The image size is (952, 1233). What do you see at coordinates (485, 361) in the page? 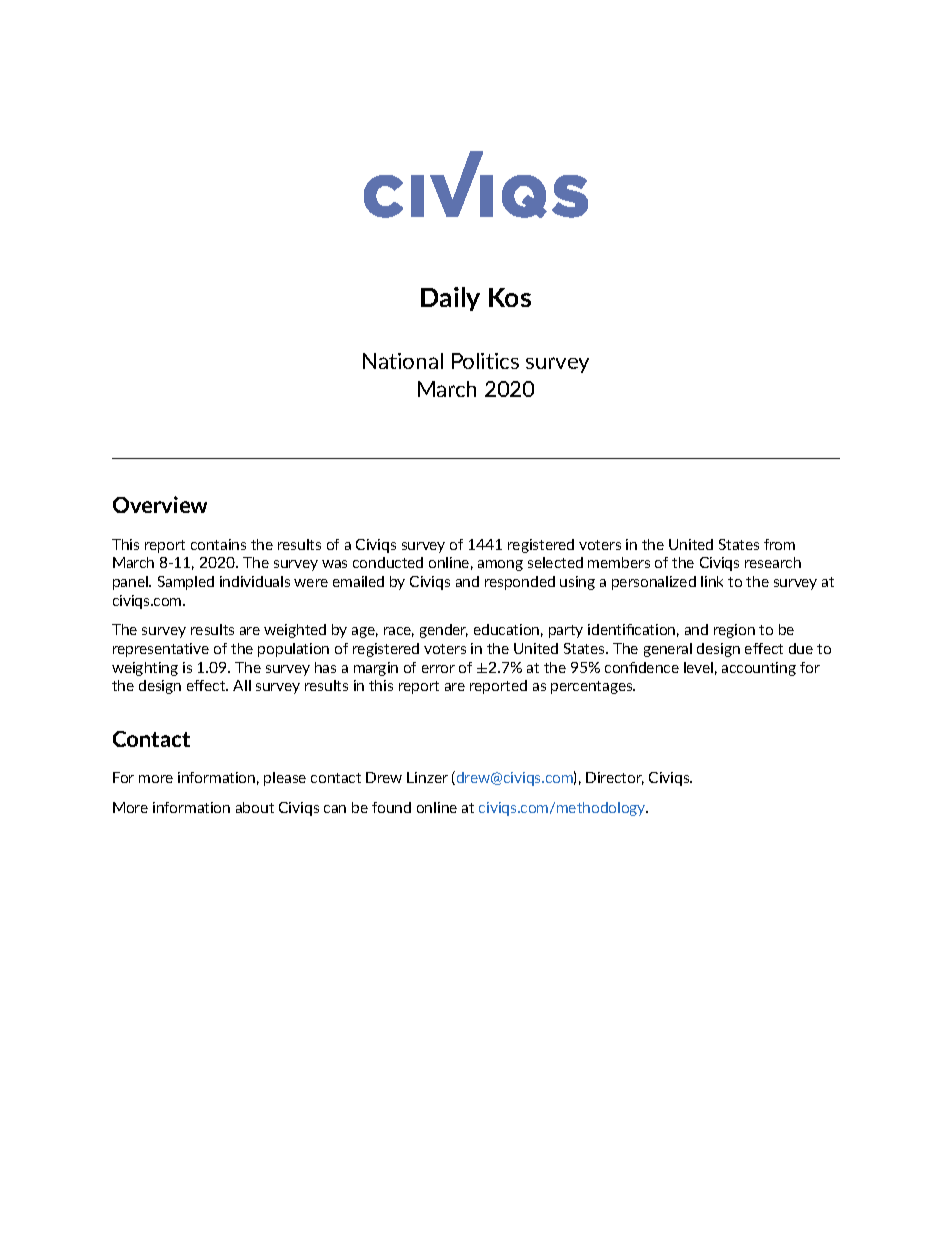
I see `Politics` at bounding box center [485, 361].
